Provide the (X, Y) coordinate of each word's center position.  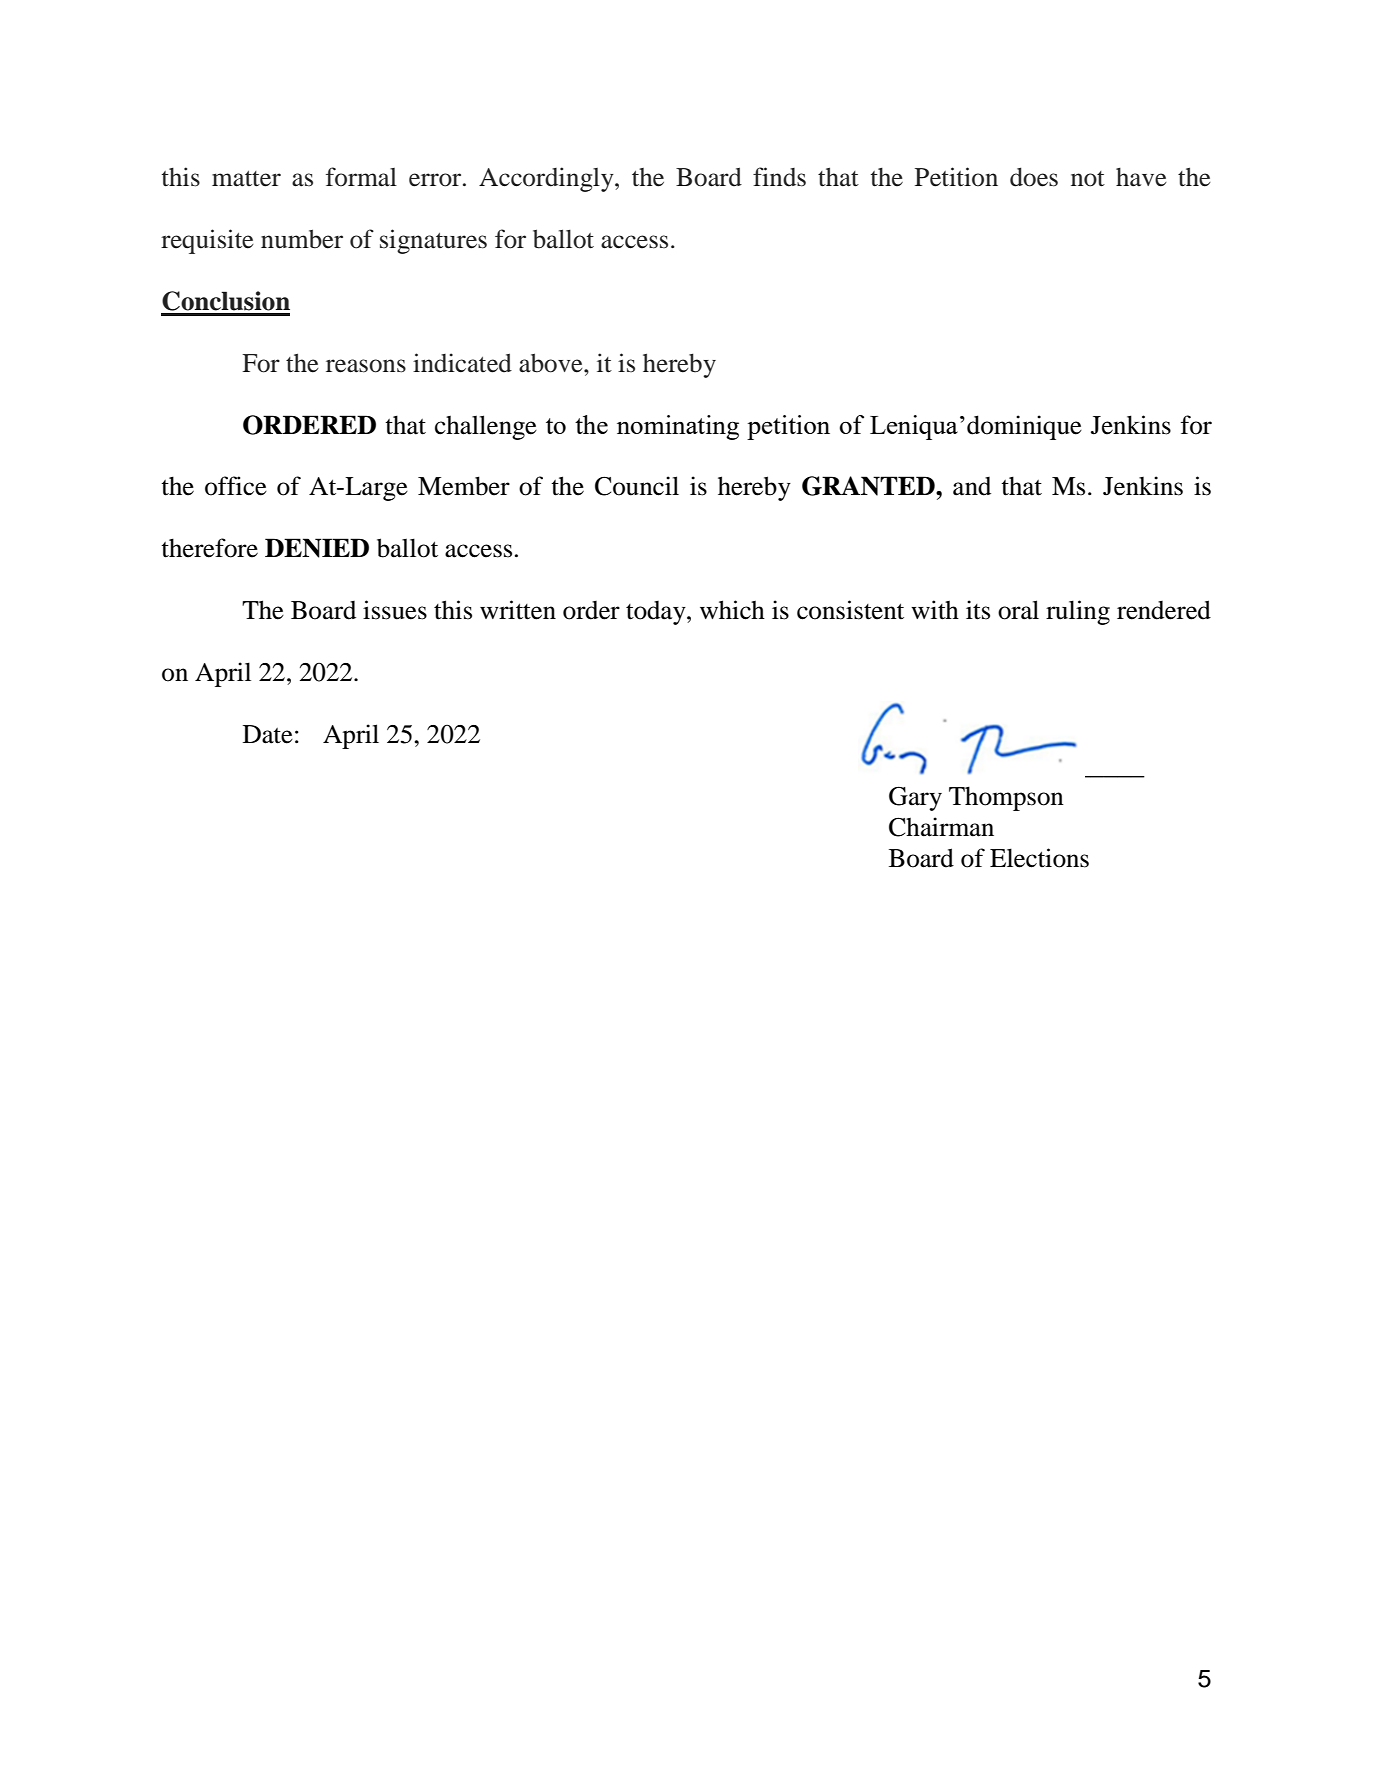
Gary (915, 798)
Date (268, 734)
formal (361, 177)
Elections (1039, 858)
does (1034, 177)
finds (779, 177)
